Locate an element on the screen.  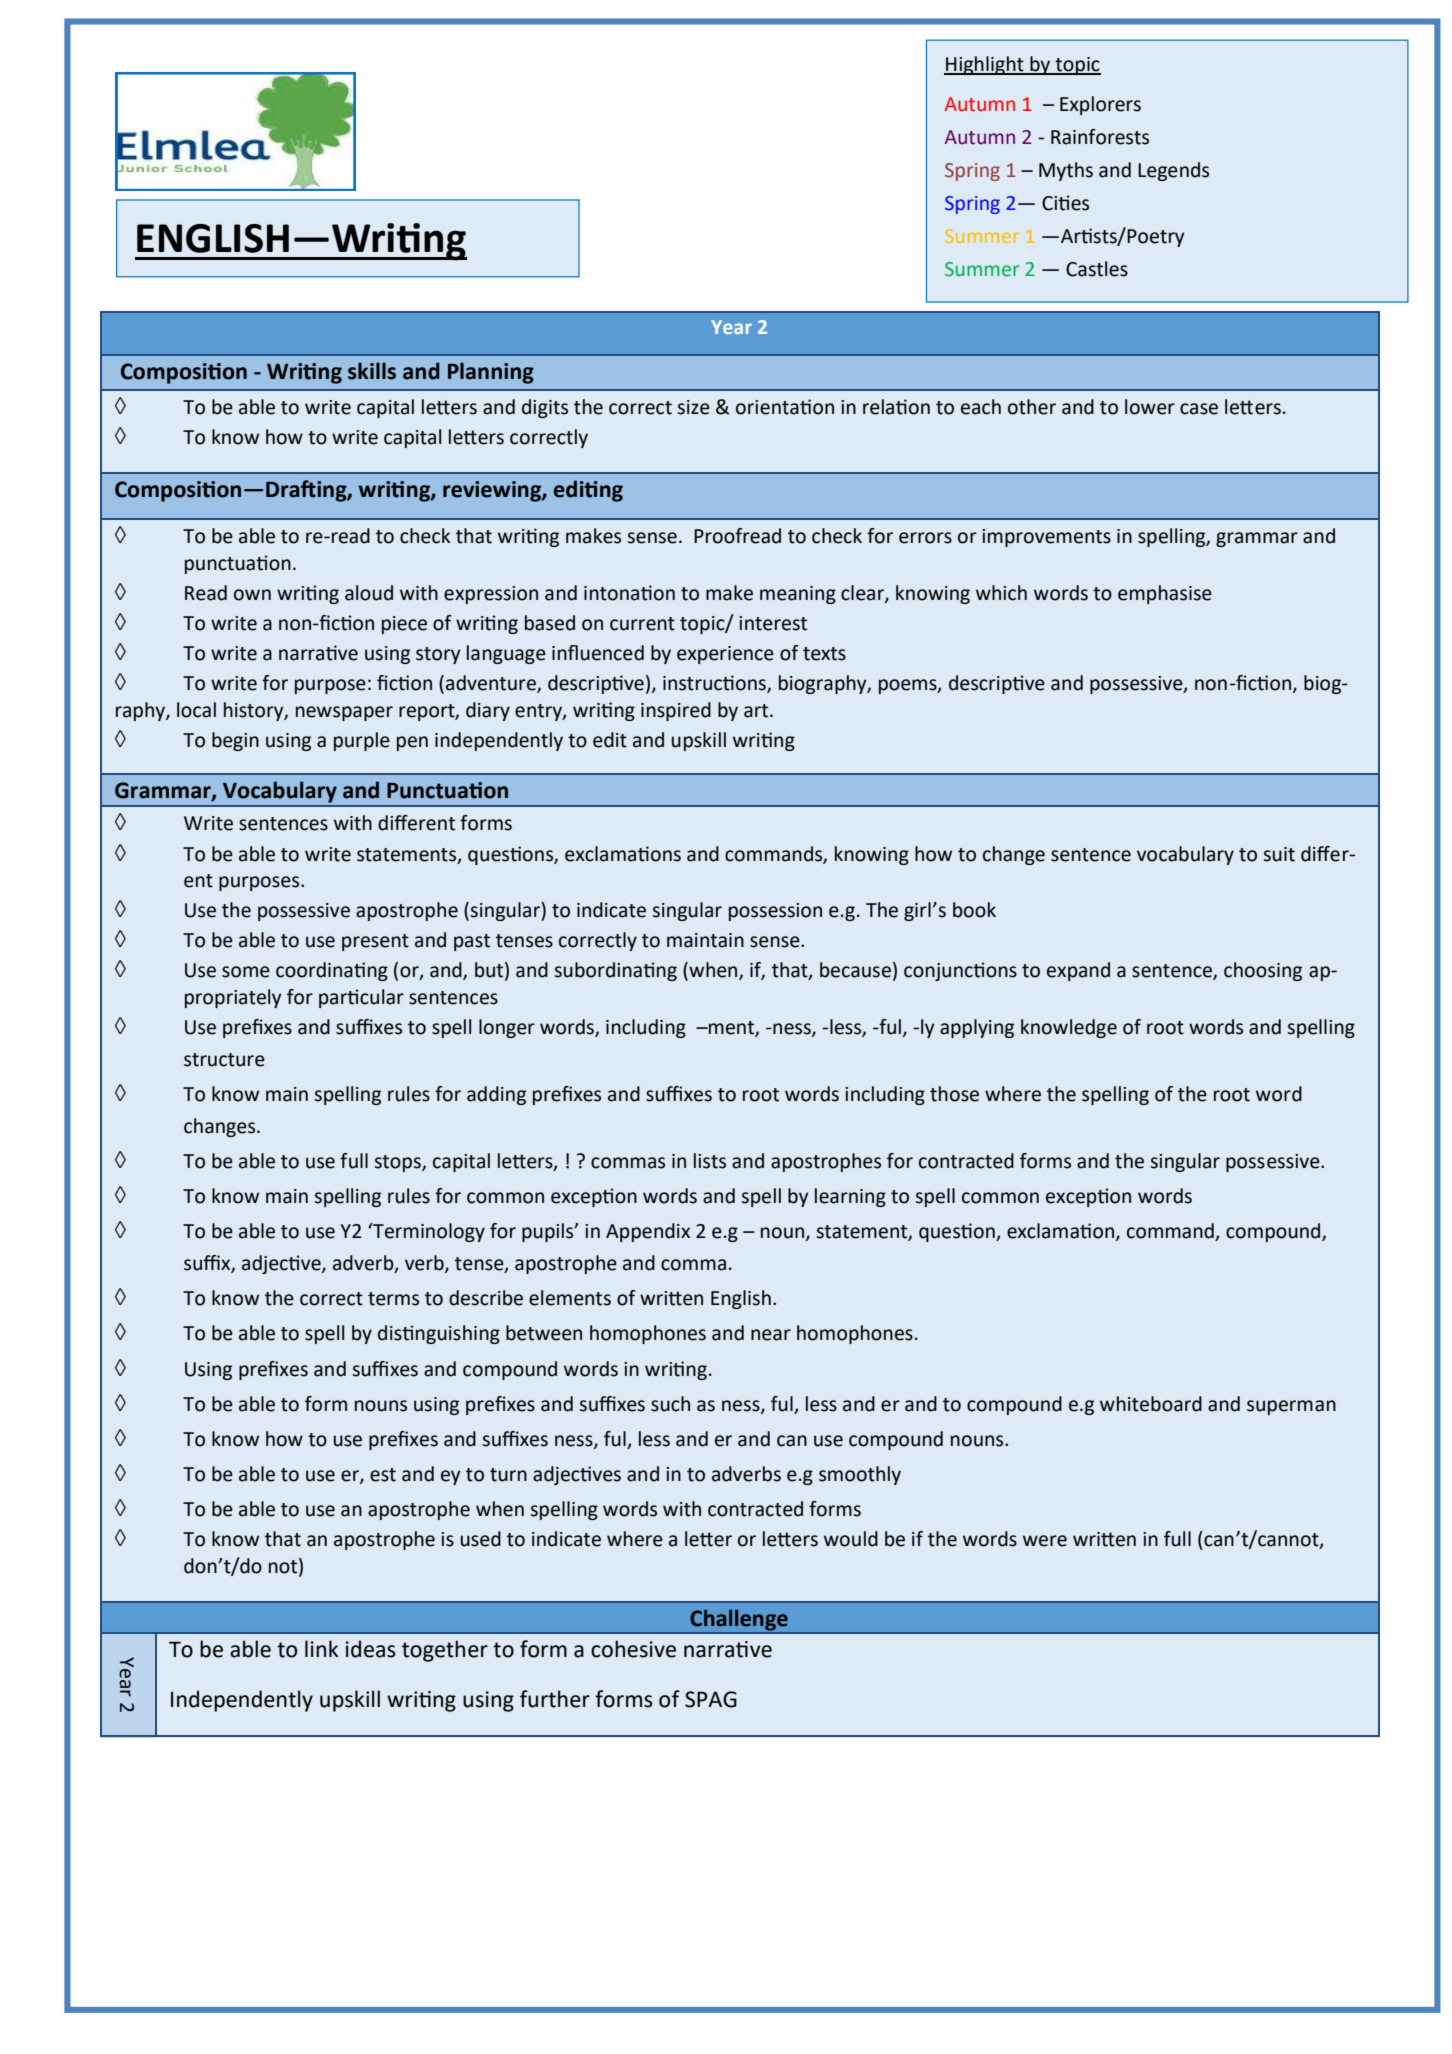
terms is located at coordinates (393, 1299).
